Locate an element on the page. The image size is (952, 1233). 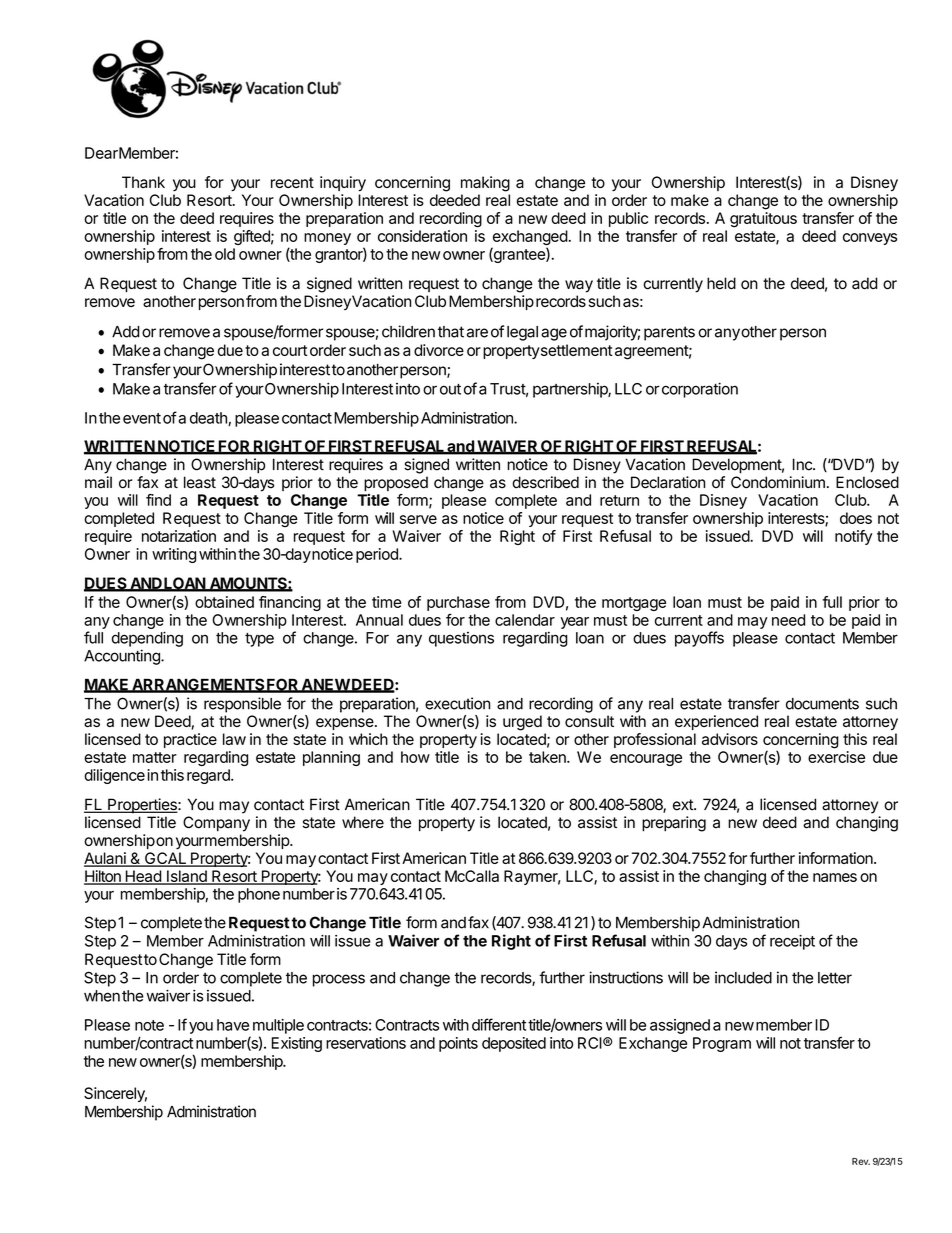
need is located at coordinates (788, 620).
